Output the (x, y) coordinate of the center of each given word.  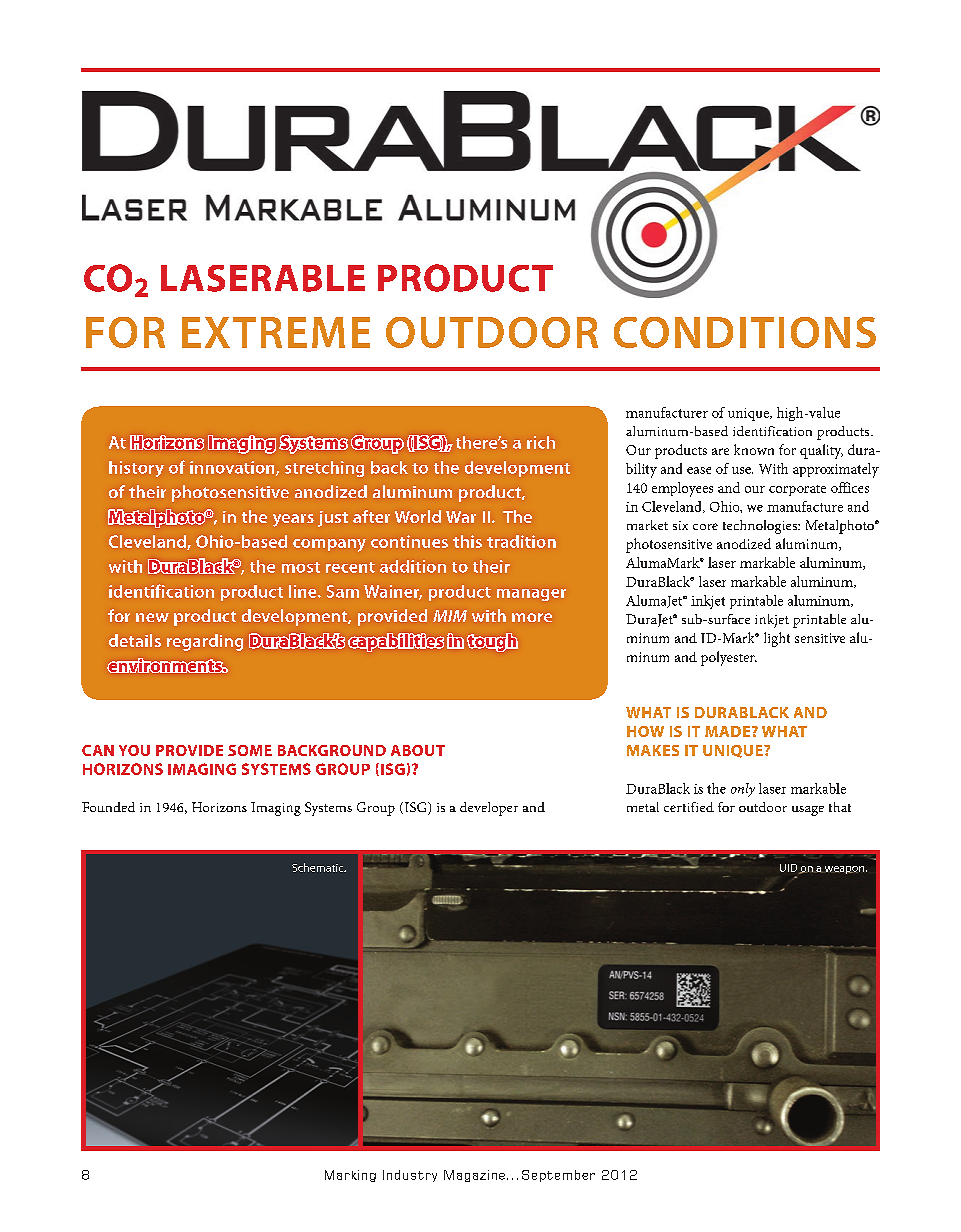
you (134, 750)
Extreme (276, 332)
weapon (844, 870)
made (729, 731)
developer (489, 809)
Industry (410, 1176)
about (418, 750)
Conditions (745, 332)
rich (541, 442)
